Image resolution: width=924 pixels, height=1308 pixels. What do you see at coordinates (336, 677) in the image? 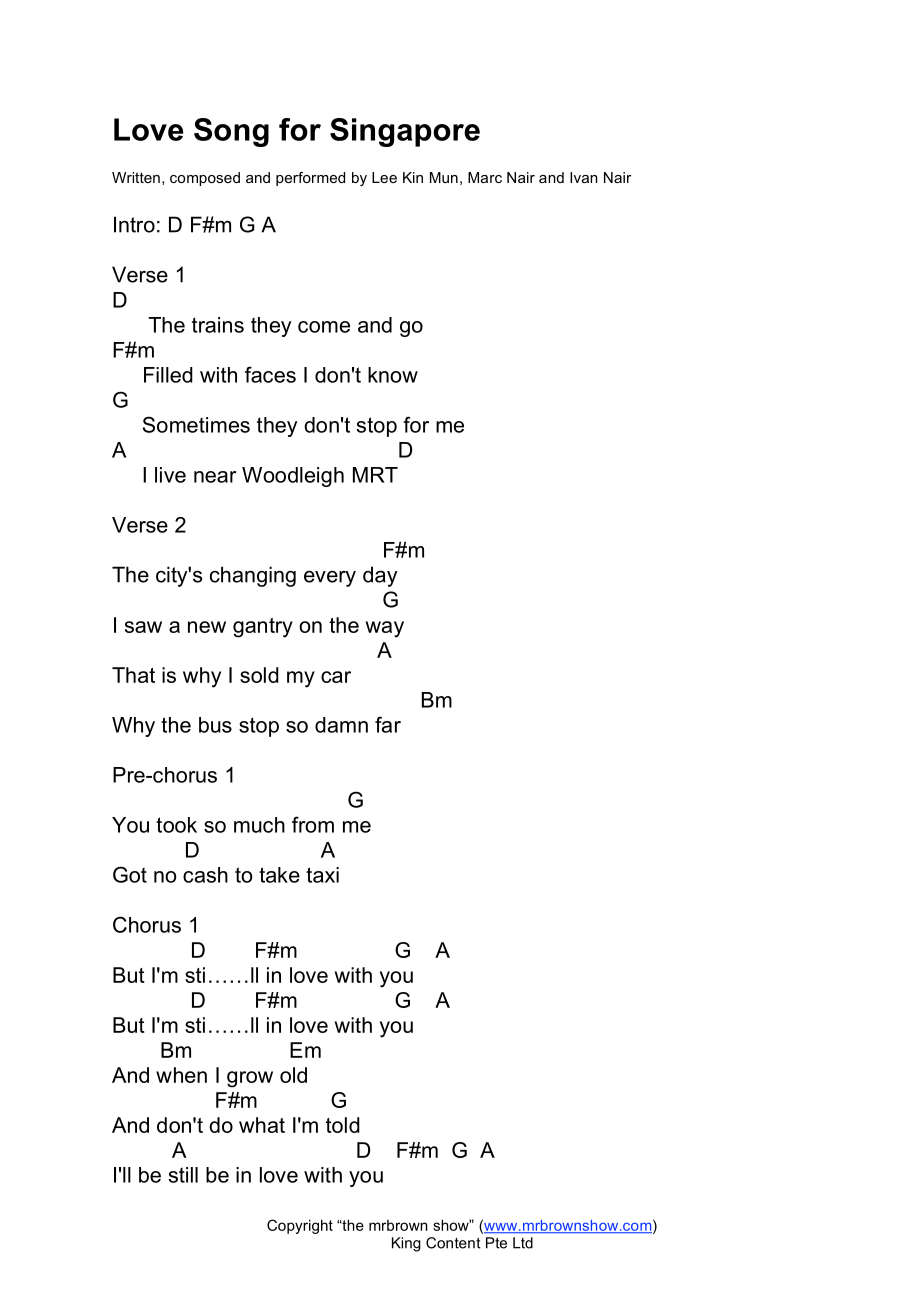
I see `car` at bounding box center [336, 677].
